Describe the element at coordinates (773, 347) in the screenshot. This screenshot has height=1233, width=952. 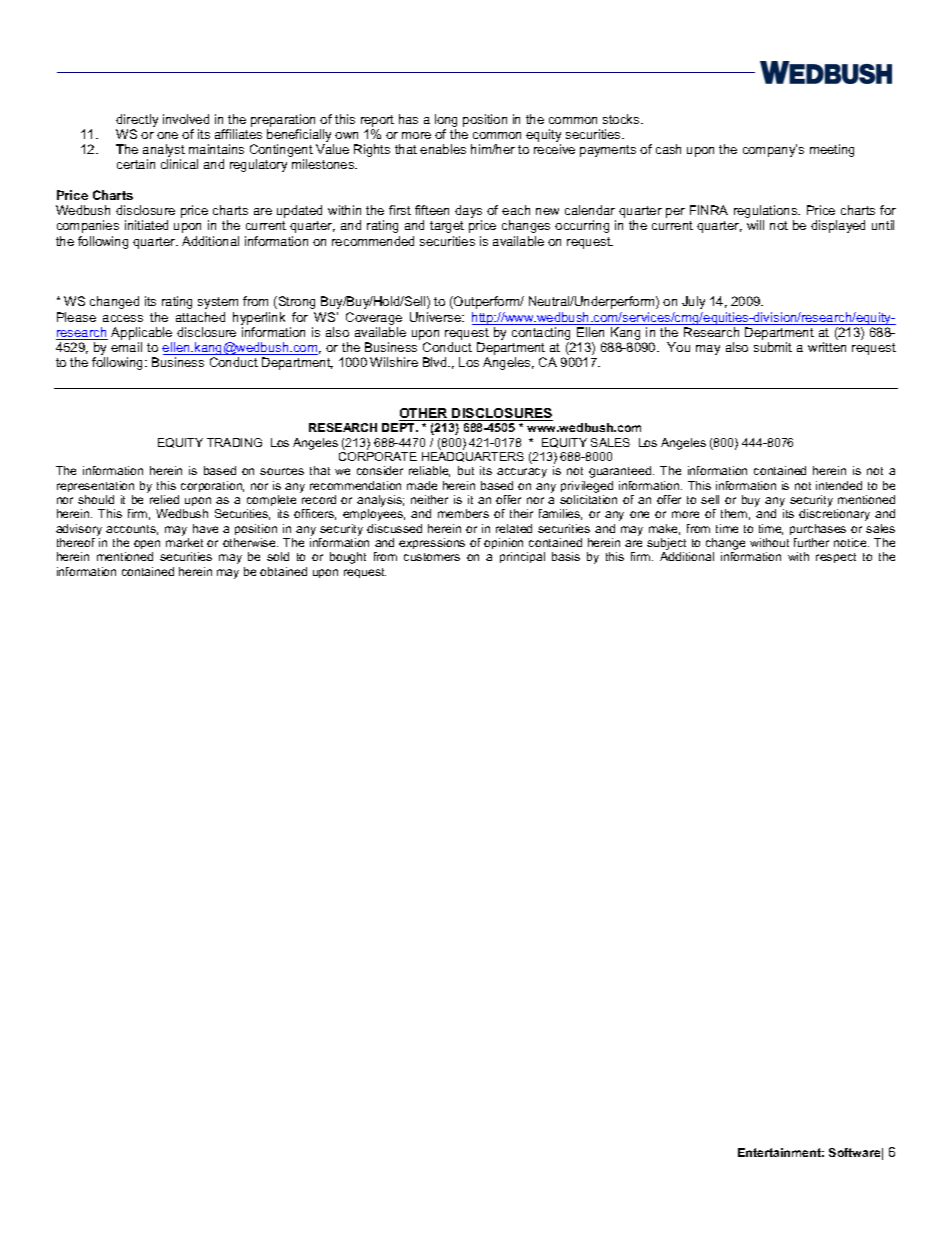
I see `submit` at that location.
